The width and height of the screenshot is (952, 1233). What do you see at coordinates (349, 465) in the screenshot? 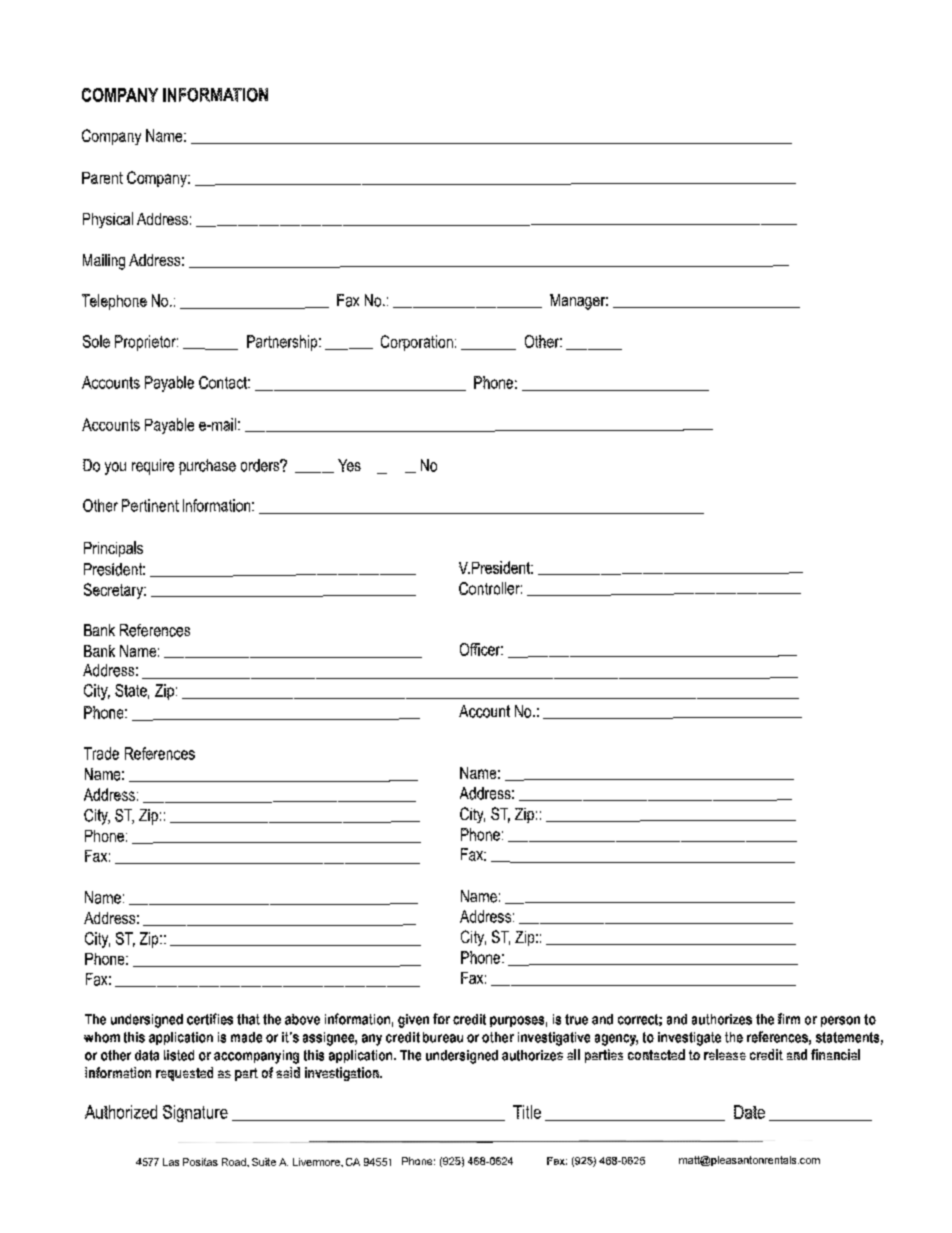
I see `Yes` at bounding box center [349, 465].
